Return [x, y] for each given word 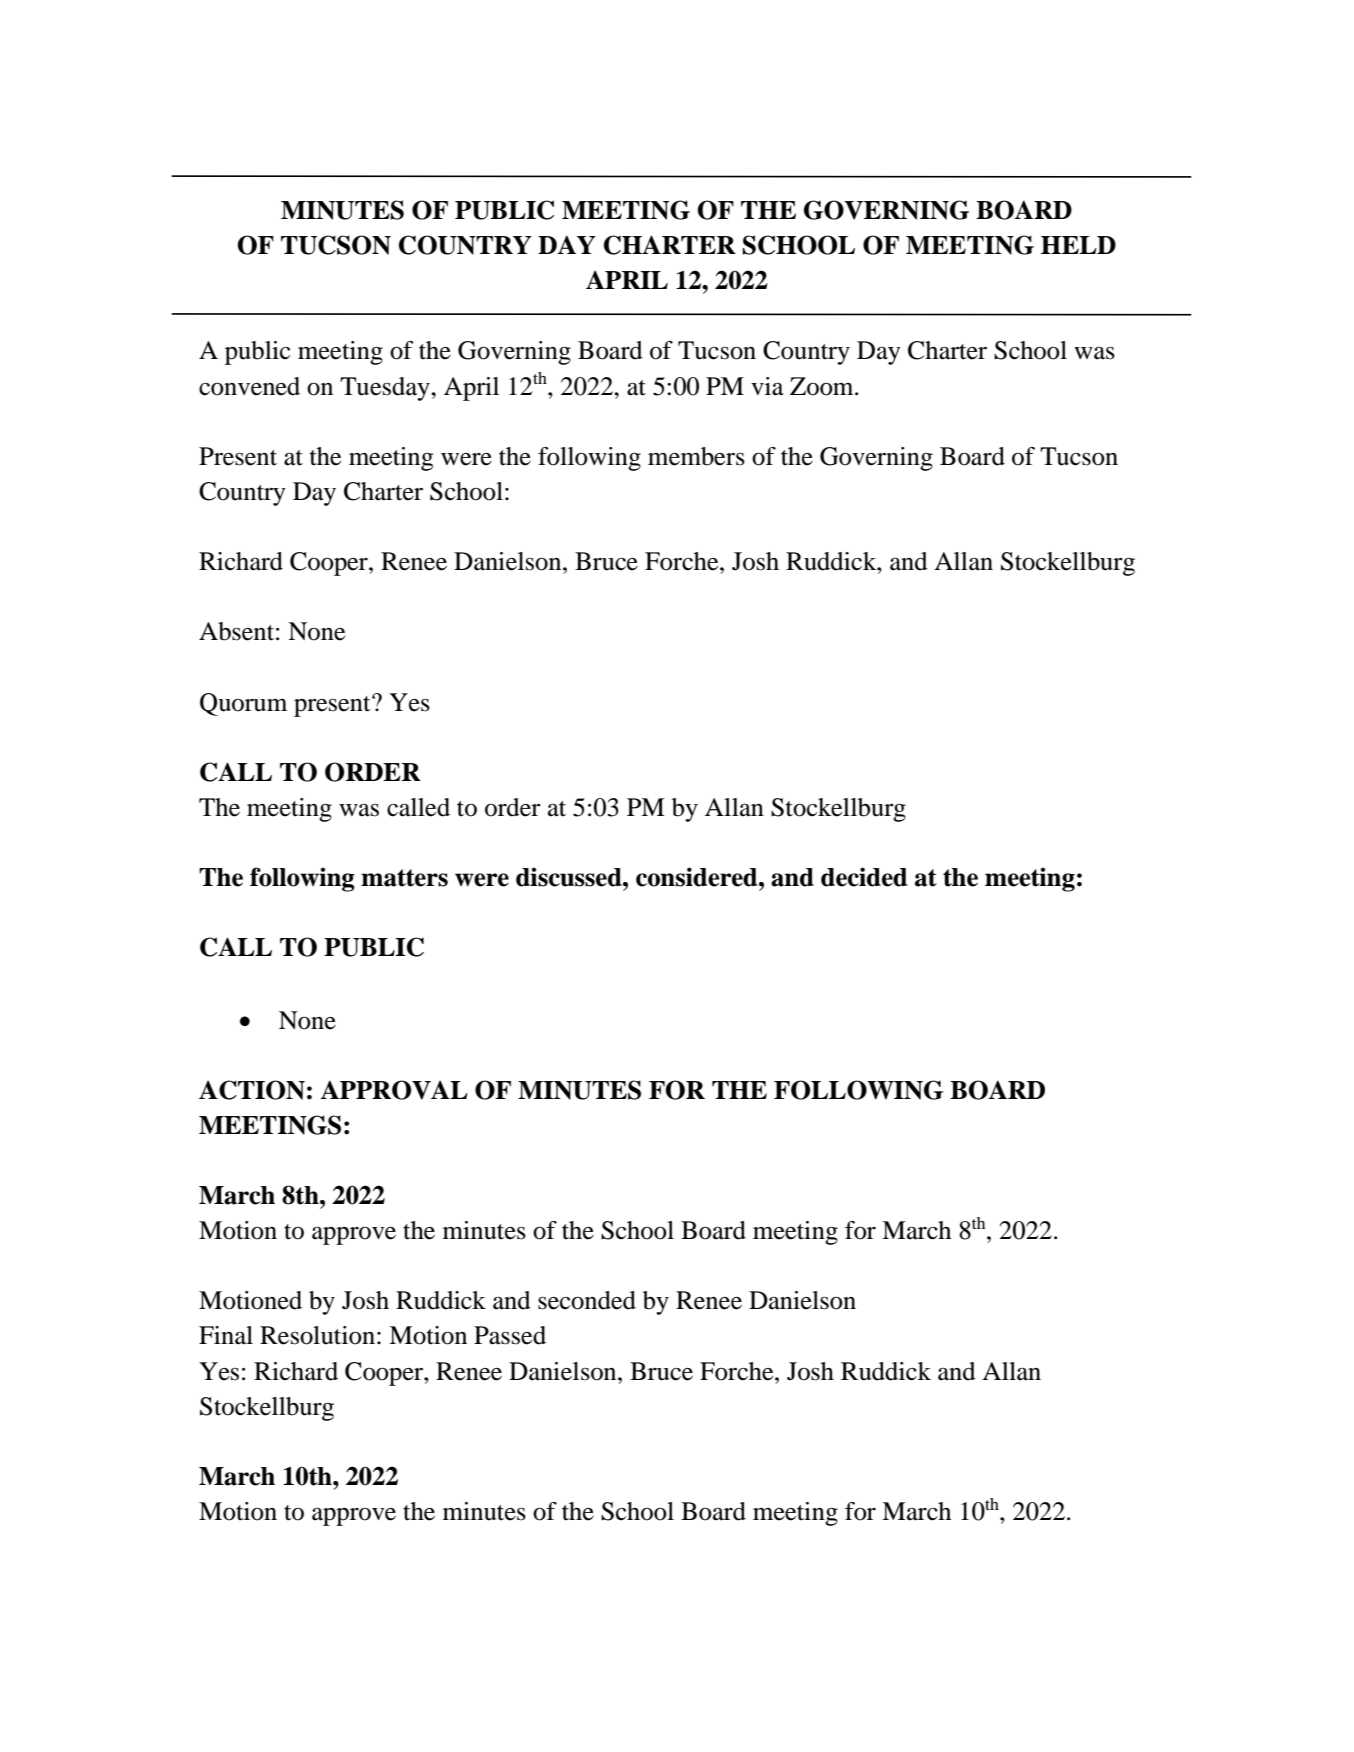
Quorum [243, 704]
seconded [587, 1300]
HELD [1078, 245]
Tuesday [386, 389]
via [767, 386]
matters [404, 878]
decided [864, 877]
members [696, 456]
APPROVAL [394, 1090]
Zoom [823, 386]
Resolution [317, 1335]
